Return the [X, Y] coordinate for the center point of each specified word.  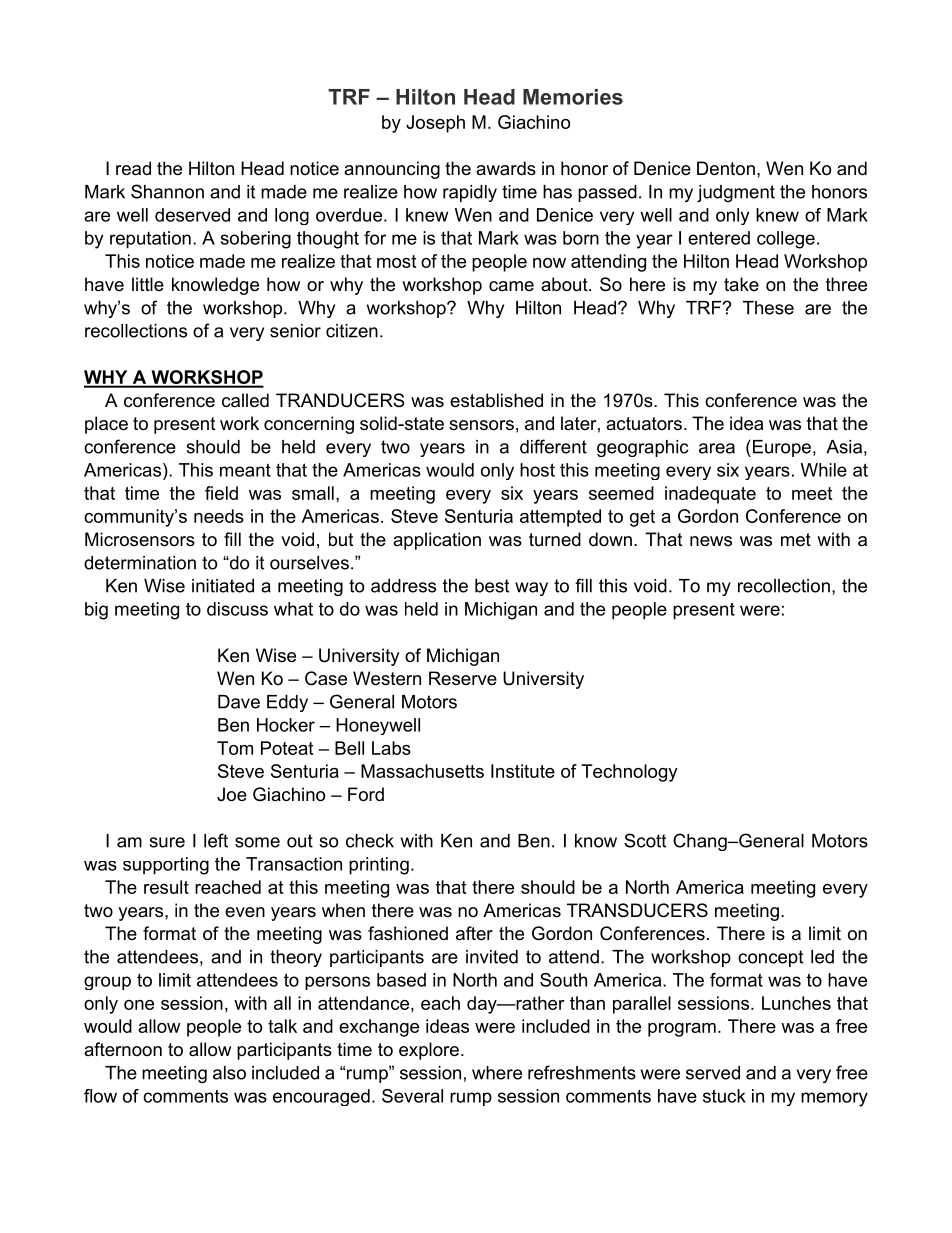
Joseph [435, 124]
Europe [782, 448]
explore [429, 1051]
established [496, 400]
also [229, 1073]
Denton [726, 168]
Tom [235, 748]
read [133, 168]
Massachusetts [422, 771]
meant [245, 470]
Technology [629, 773]
